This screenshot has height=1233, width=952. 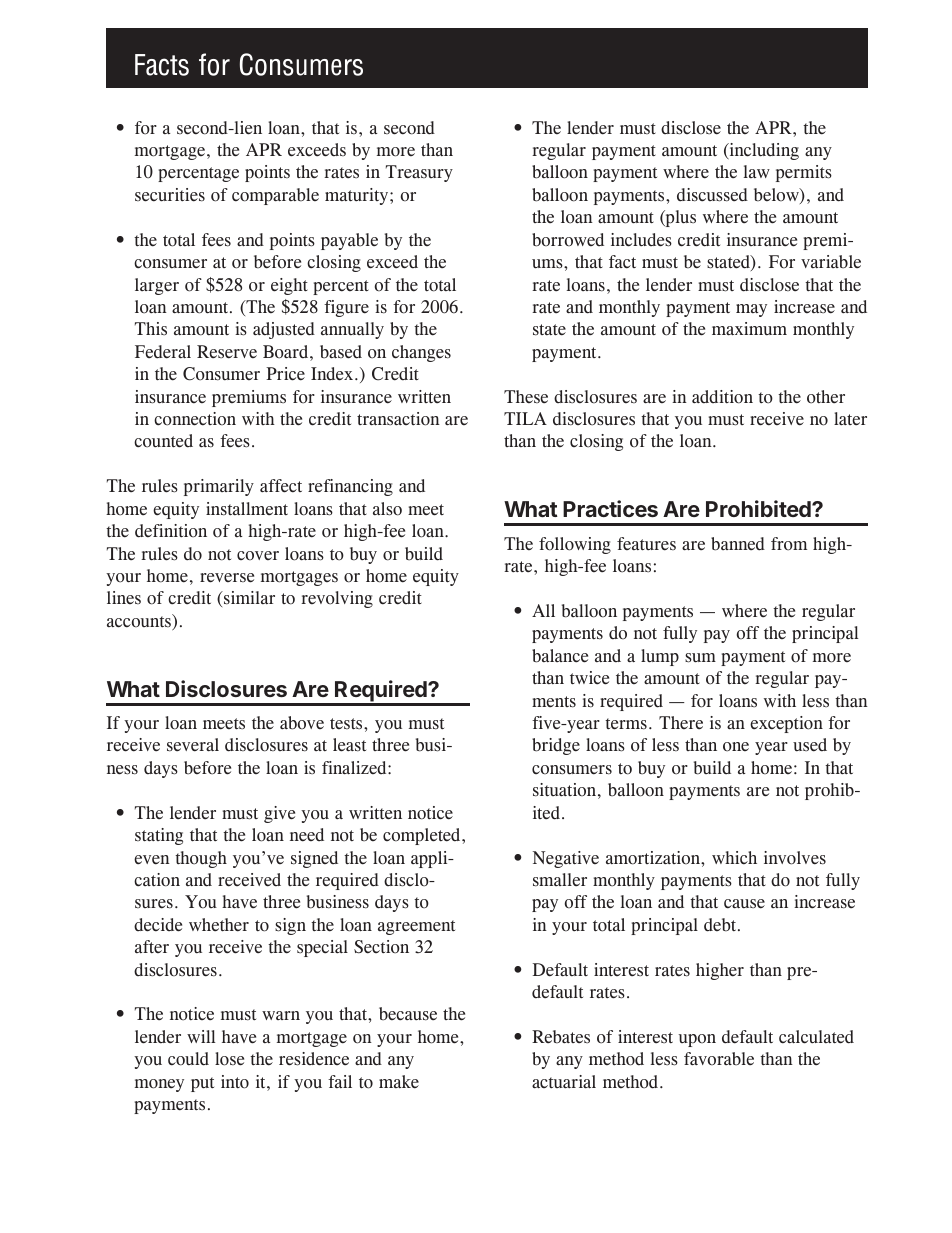 What do you see at coordinates (419, 173) in the screenshot?
I see `Treasury` at bounding box center [419, 173].
